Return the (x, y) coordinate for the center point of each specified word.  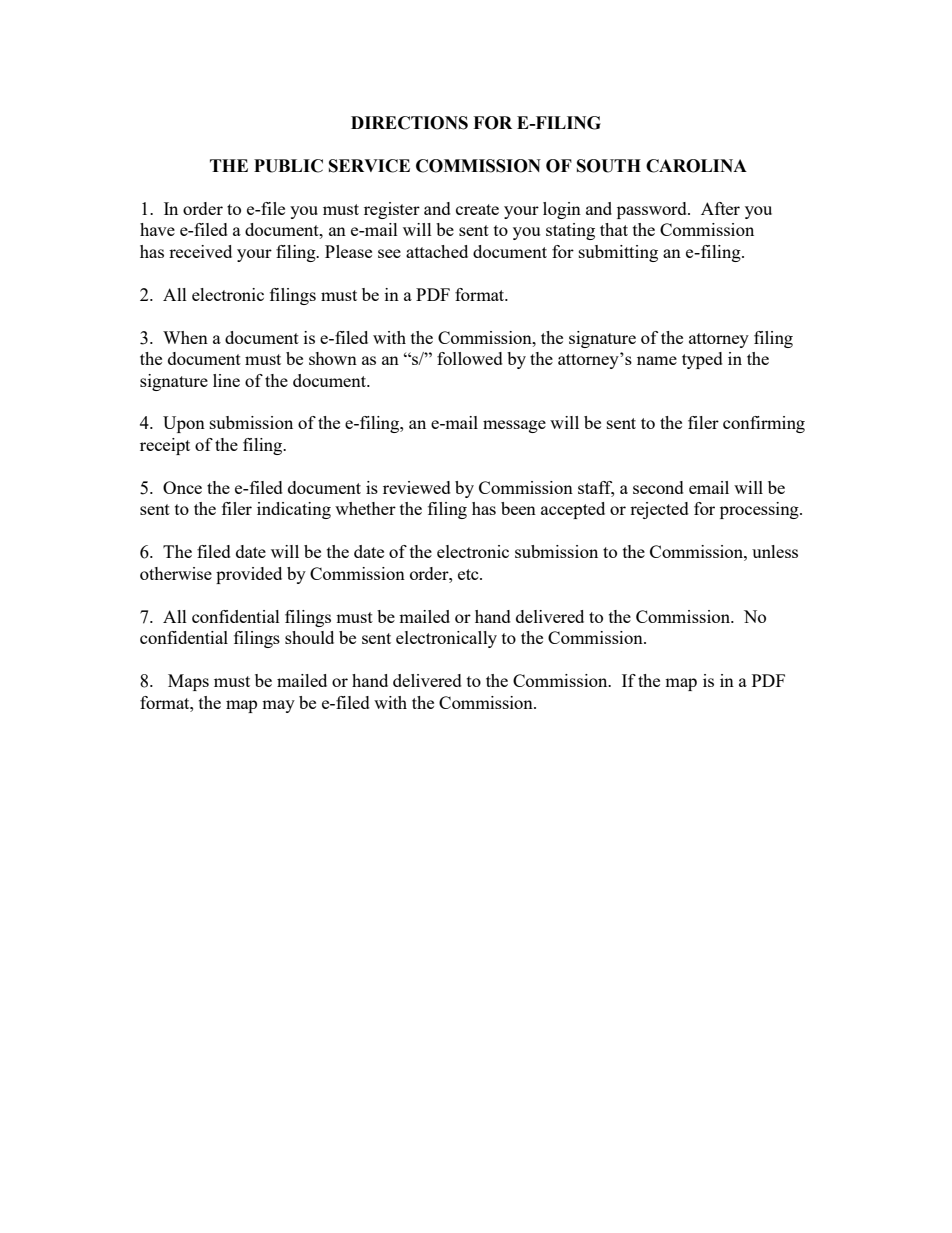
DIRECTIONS (409, 123)
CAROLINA (696, 166)
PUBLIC (288, 166)
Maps (188, 682)
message (514, 426)
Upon (184, 424)
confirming (764, 424)
